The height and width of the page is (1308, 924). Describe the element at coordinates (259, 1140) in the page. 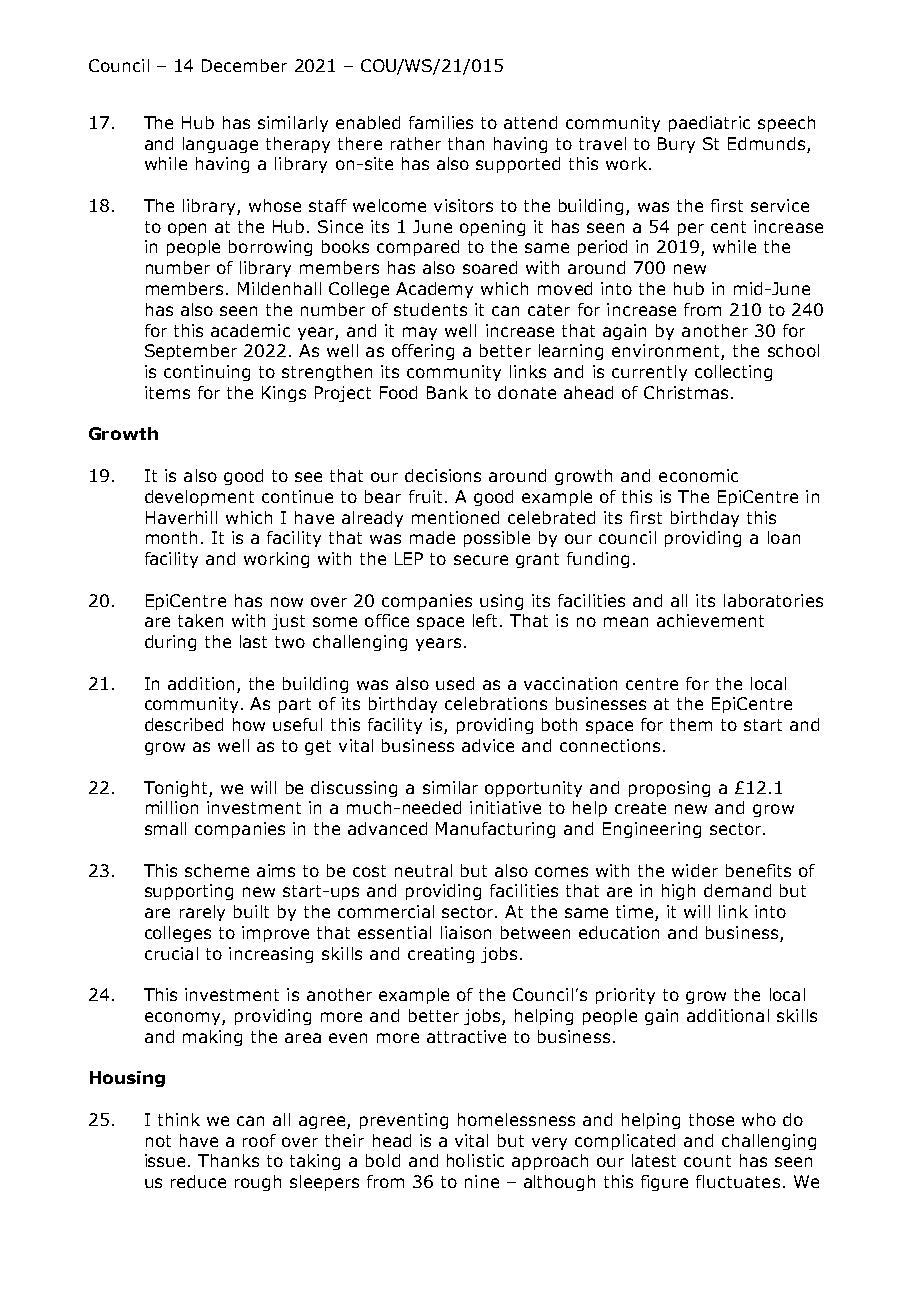

I see `roof` at that location.
